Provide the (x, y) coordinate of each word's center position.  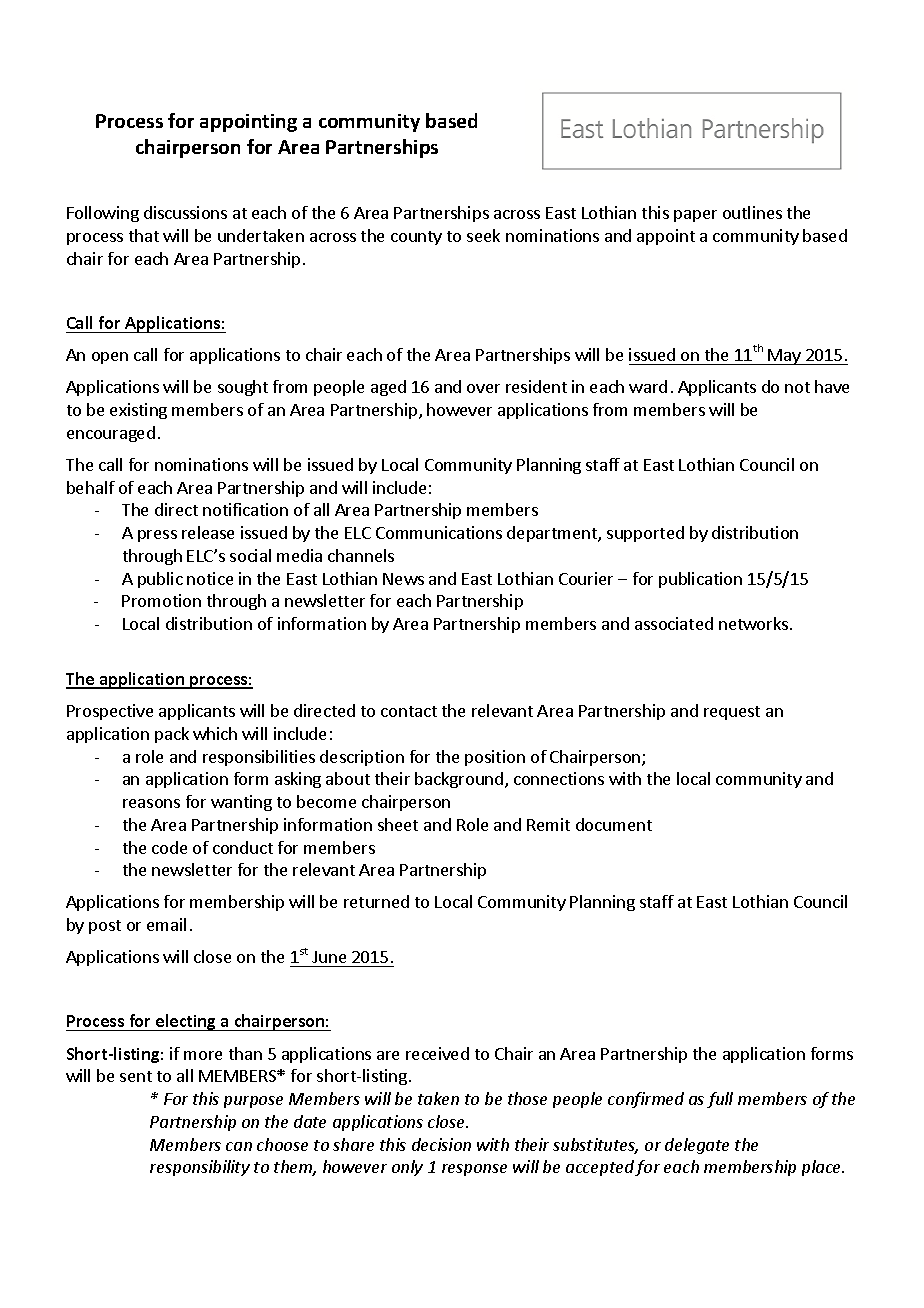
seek (483, 235)
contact (409, 711)
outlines (752, 212)
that (144, 235)
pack (172, 735)
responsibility (200, 1168)
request (732, 713)
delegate (697, 1146)
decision (441, 1144)
